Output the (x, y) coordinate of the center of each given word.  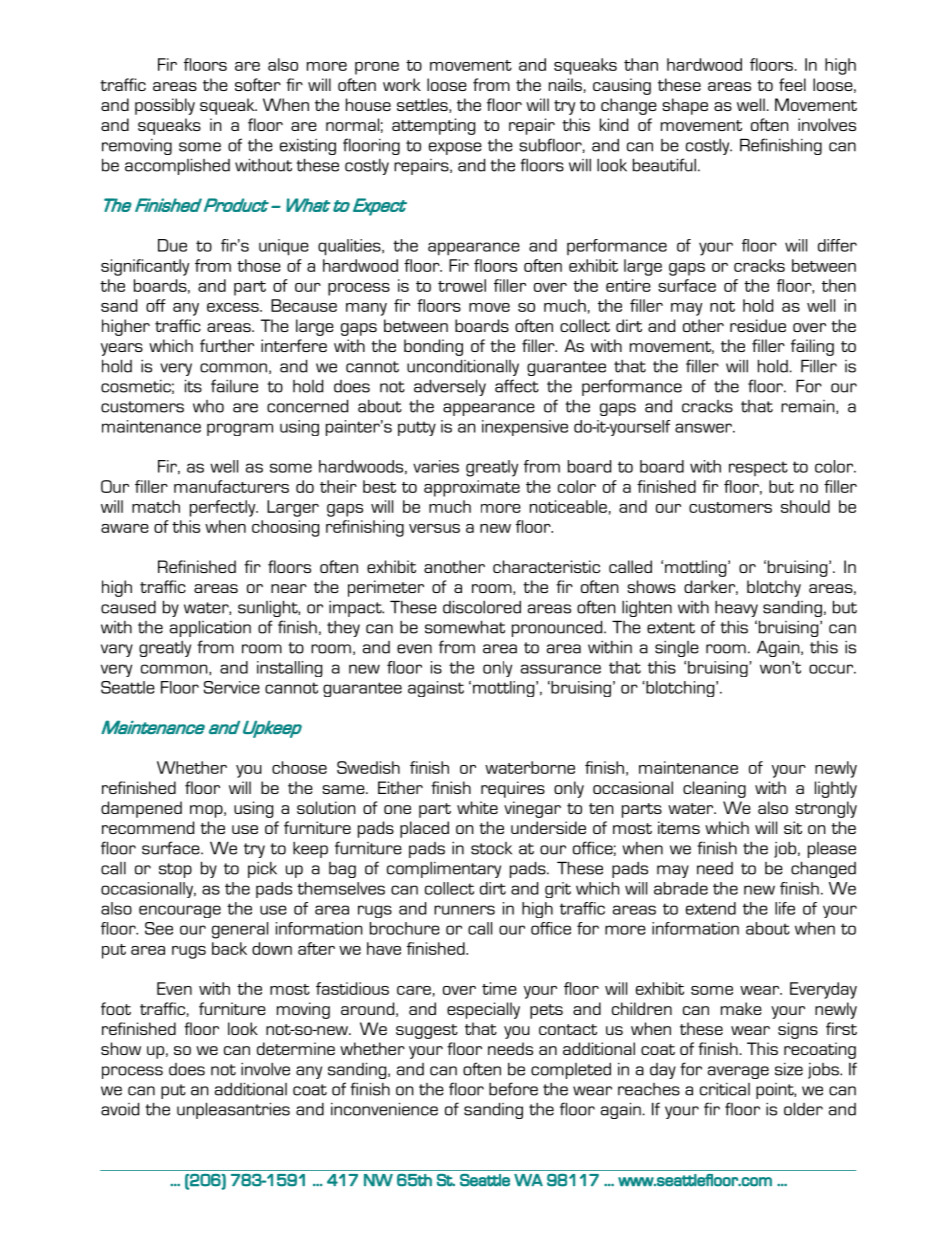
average (738, 1072)
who (208, 406)
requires (513, 789)
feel (792, 84)
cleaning (714, 789)
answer (704, 428)
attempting (433, 126)
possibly (165, 106)
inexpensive (525, 428)
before (513, 1089)
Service (232, 687)
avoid (120, 1109)
